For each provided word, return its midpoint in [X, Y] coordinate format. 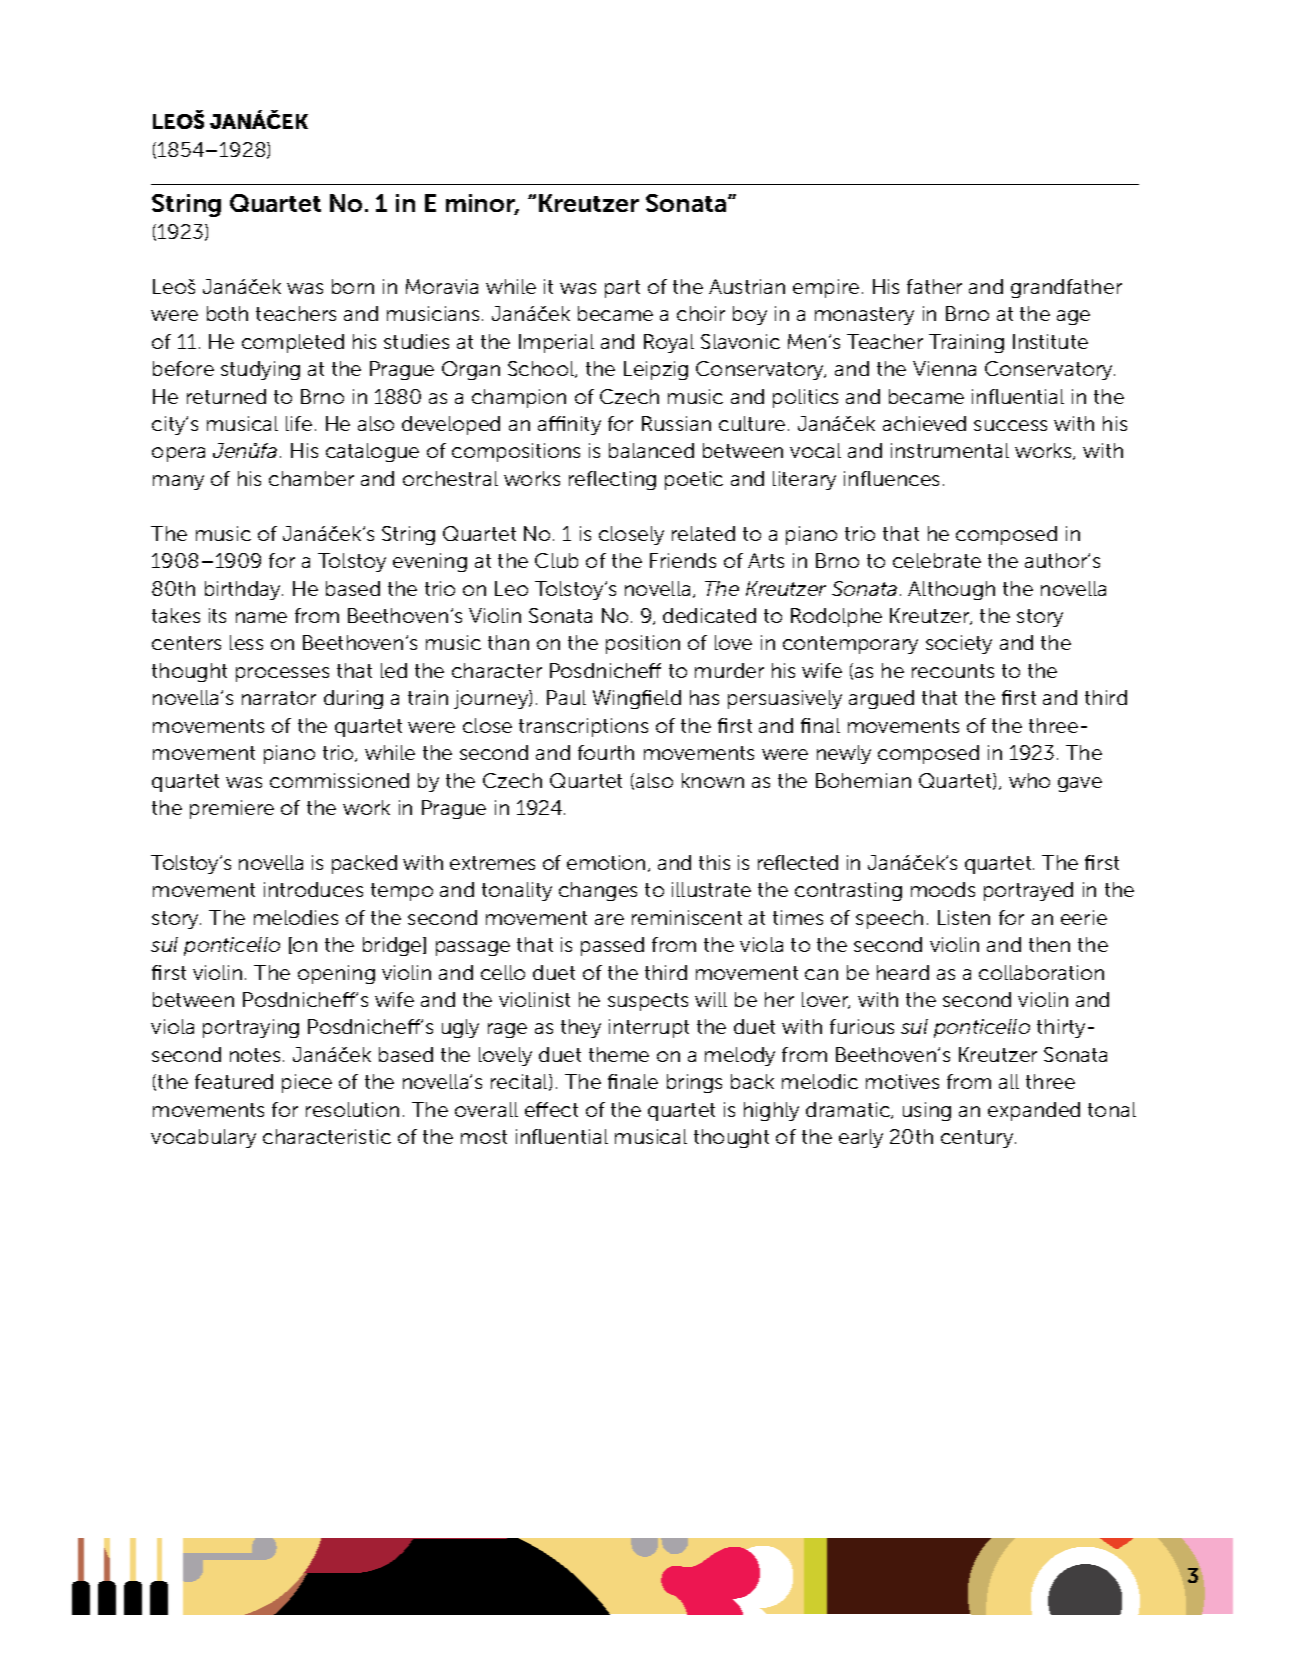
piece [307, 1083]
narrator [279, 698]
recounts [953, 671]
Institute [1050, 341]
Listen [964, 917]
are [609, 919]
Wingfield [637, 699]
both [227, 313]
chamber [311, 478]
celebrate [937, 560]
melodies [296, 917]
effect [551, 1109]
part [622, 289]
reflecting [612, 480]
